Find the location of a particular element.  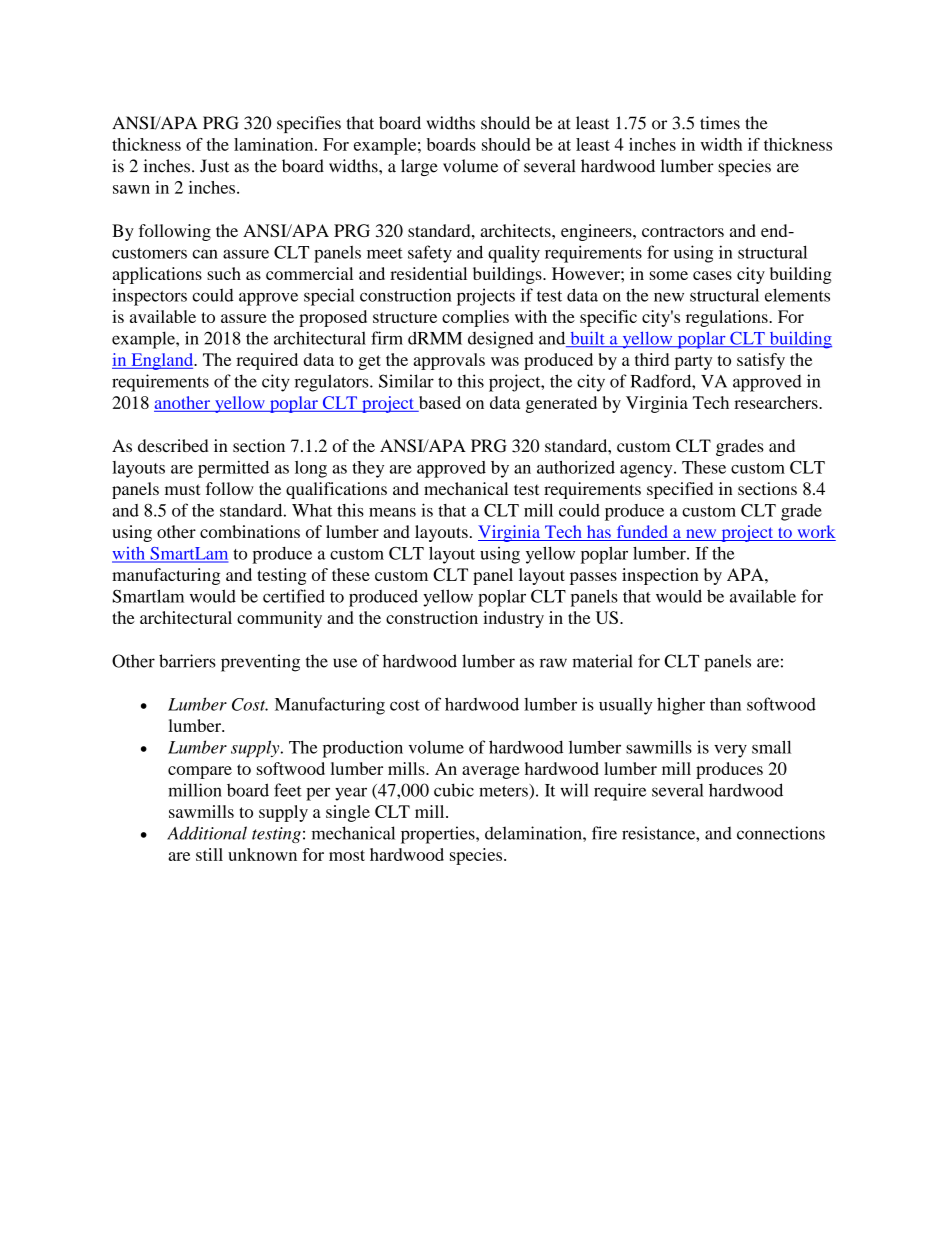

properties is located at coordinates (439, 835).
